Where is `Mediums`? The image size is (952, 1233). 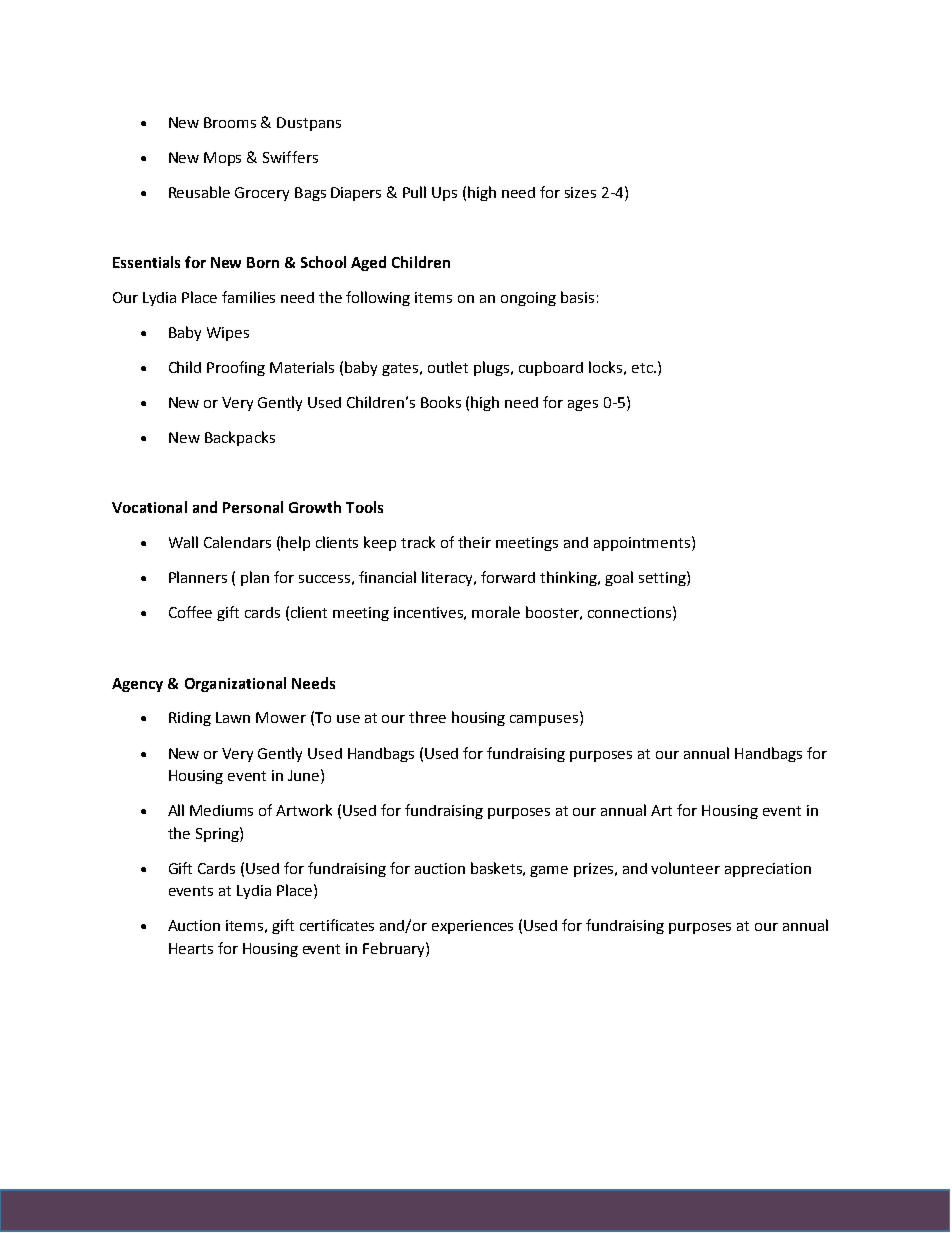 Mediums is located at coordinates (221, 810).
